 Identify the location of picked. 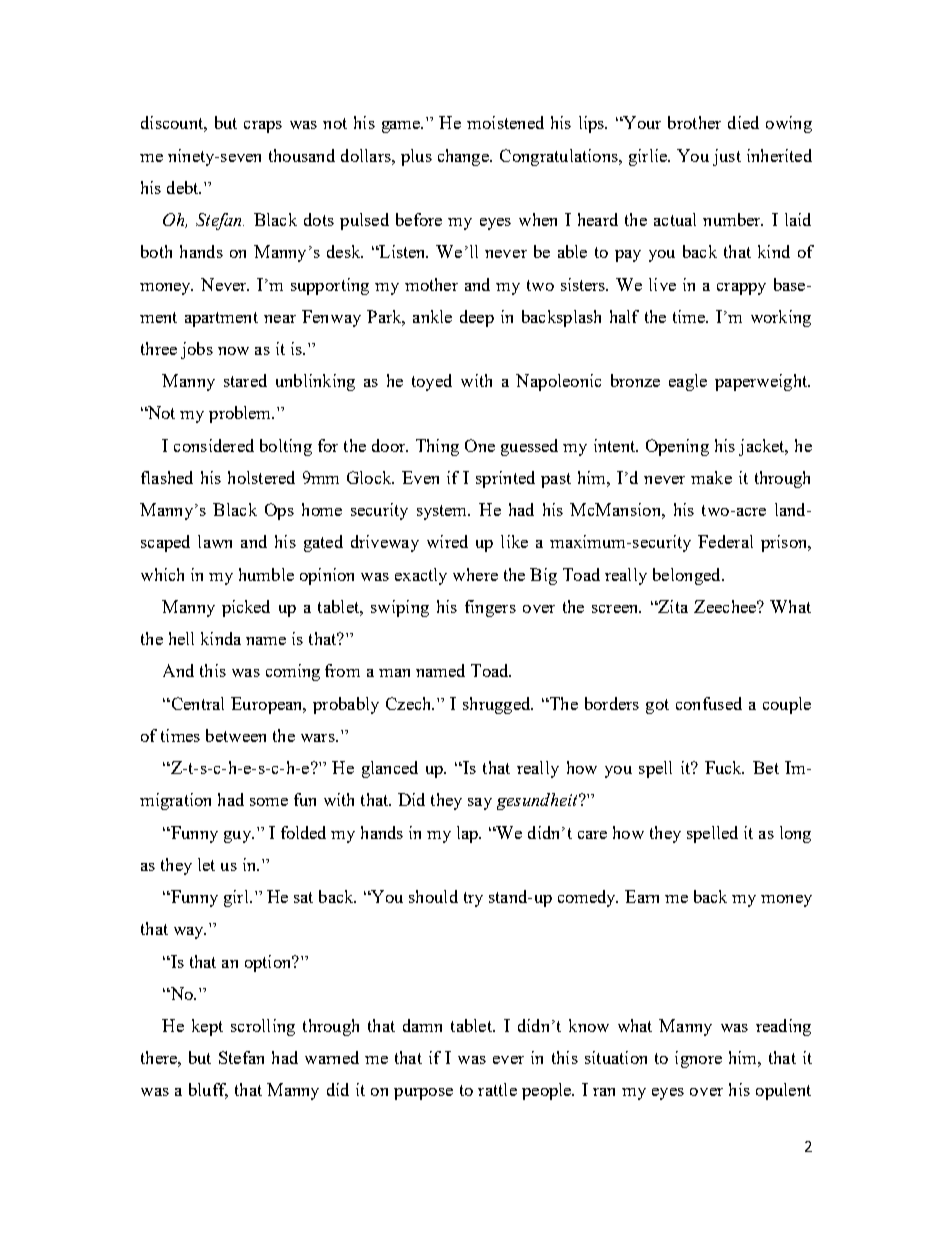
(246, 608).
